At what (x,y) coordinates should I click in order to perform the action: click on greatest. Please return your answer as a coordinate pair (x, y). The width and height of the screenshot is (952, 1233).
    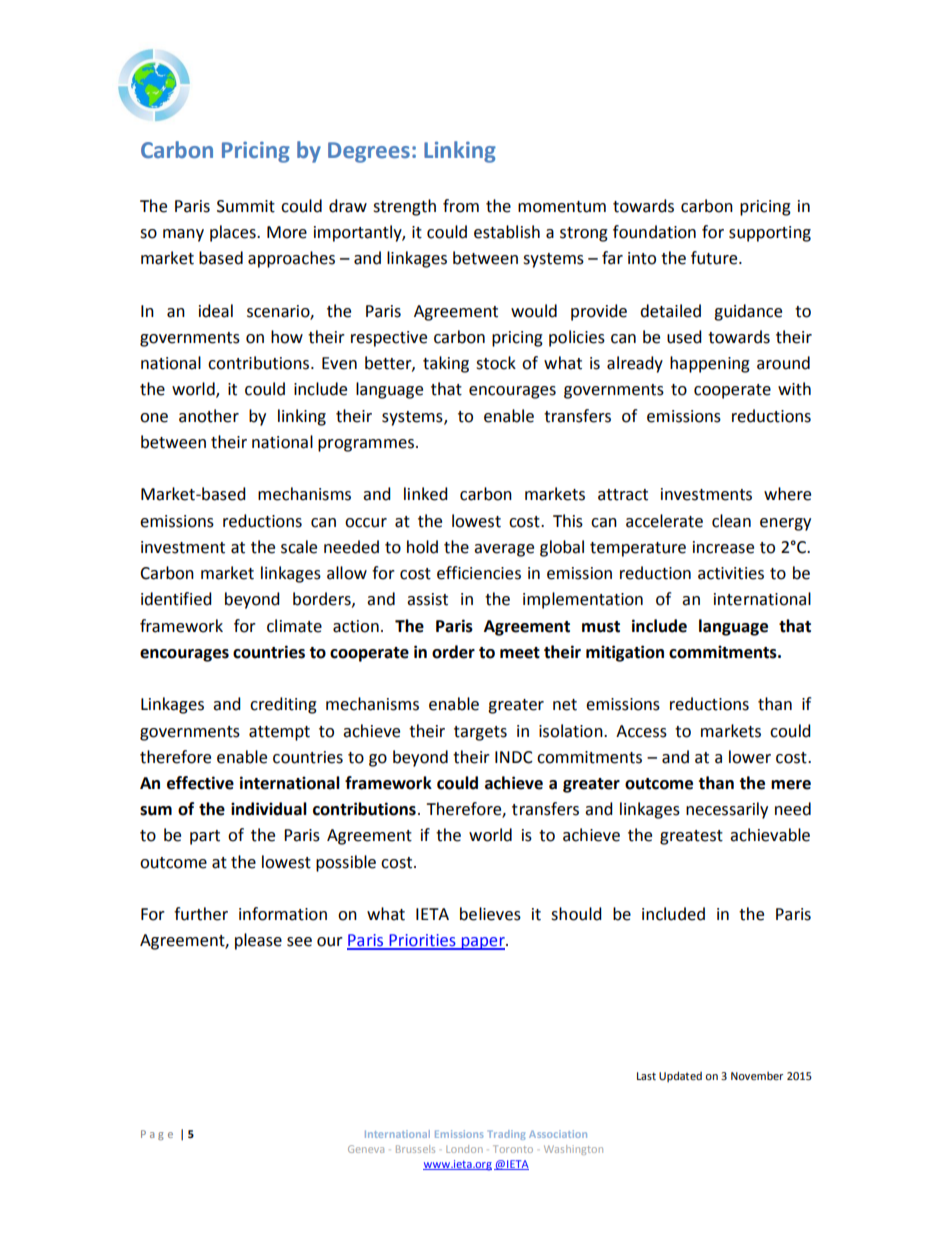
    Looking at the image, I should click on (691, 837).
